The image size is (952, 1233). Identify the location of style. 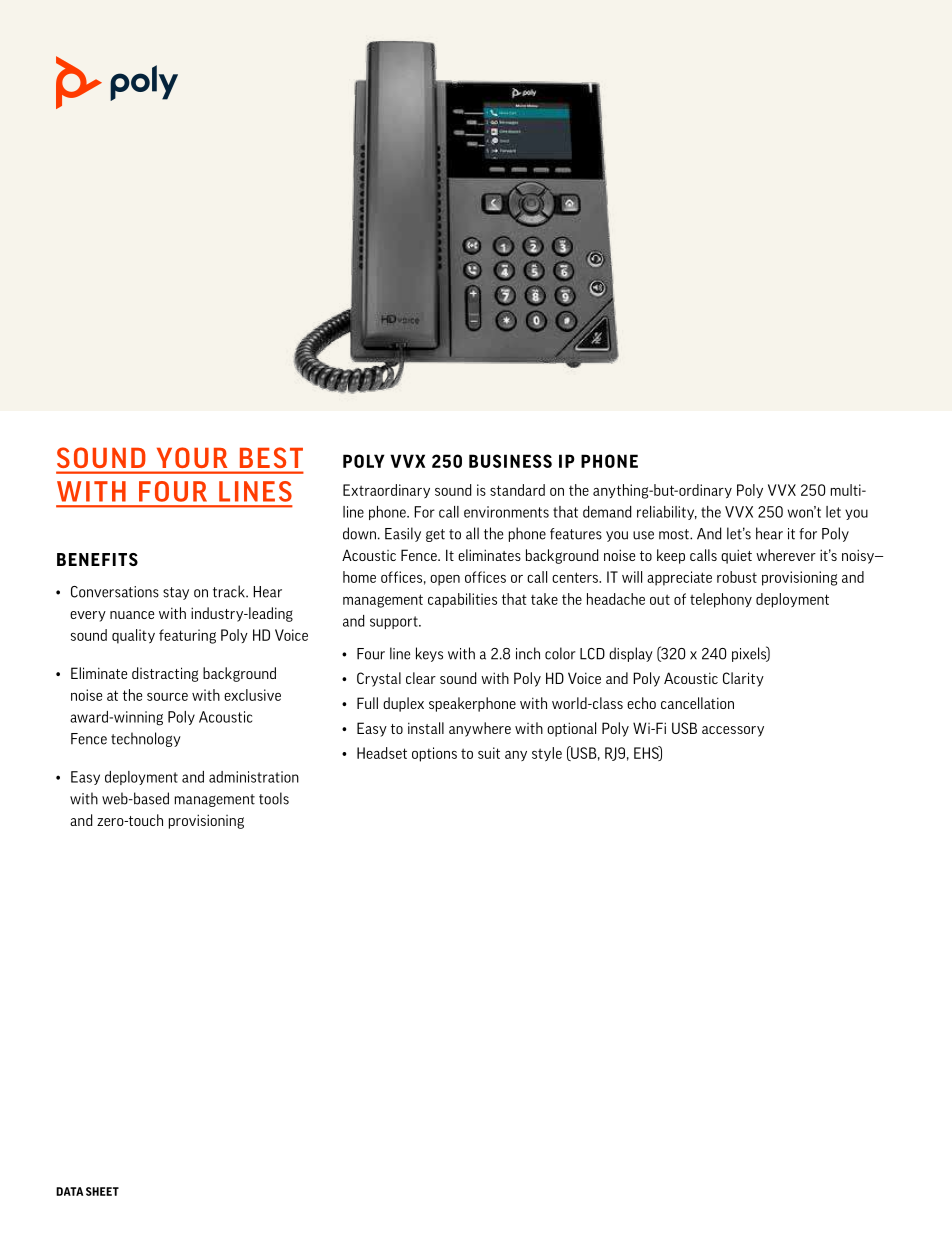
(547, 754).
